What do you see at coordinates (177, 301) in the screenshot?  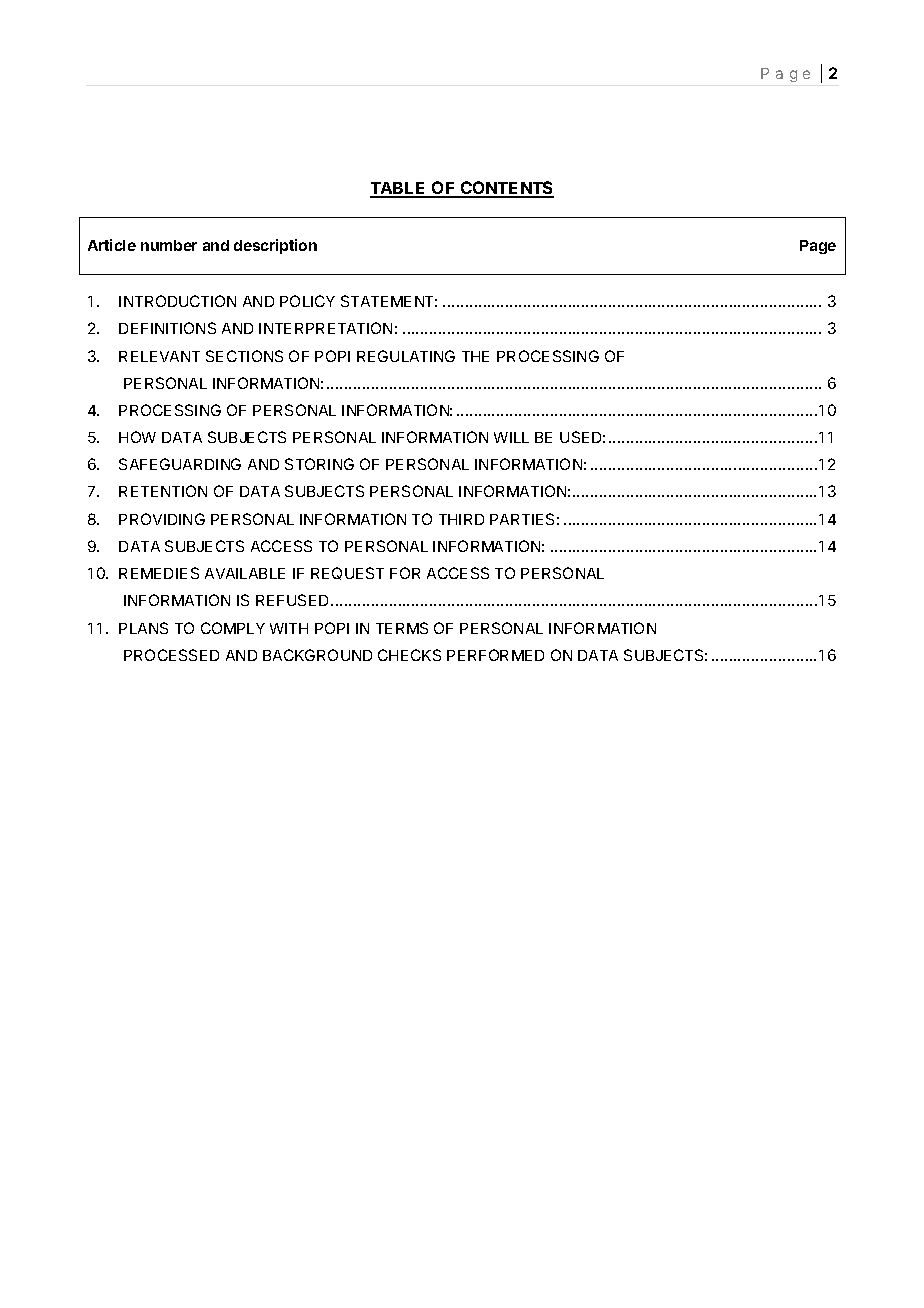 I see `INTRODUCTION` at bounding box center [177, 301].
